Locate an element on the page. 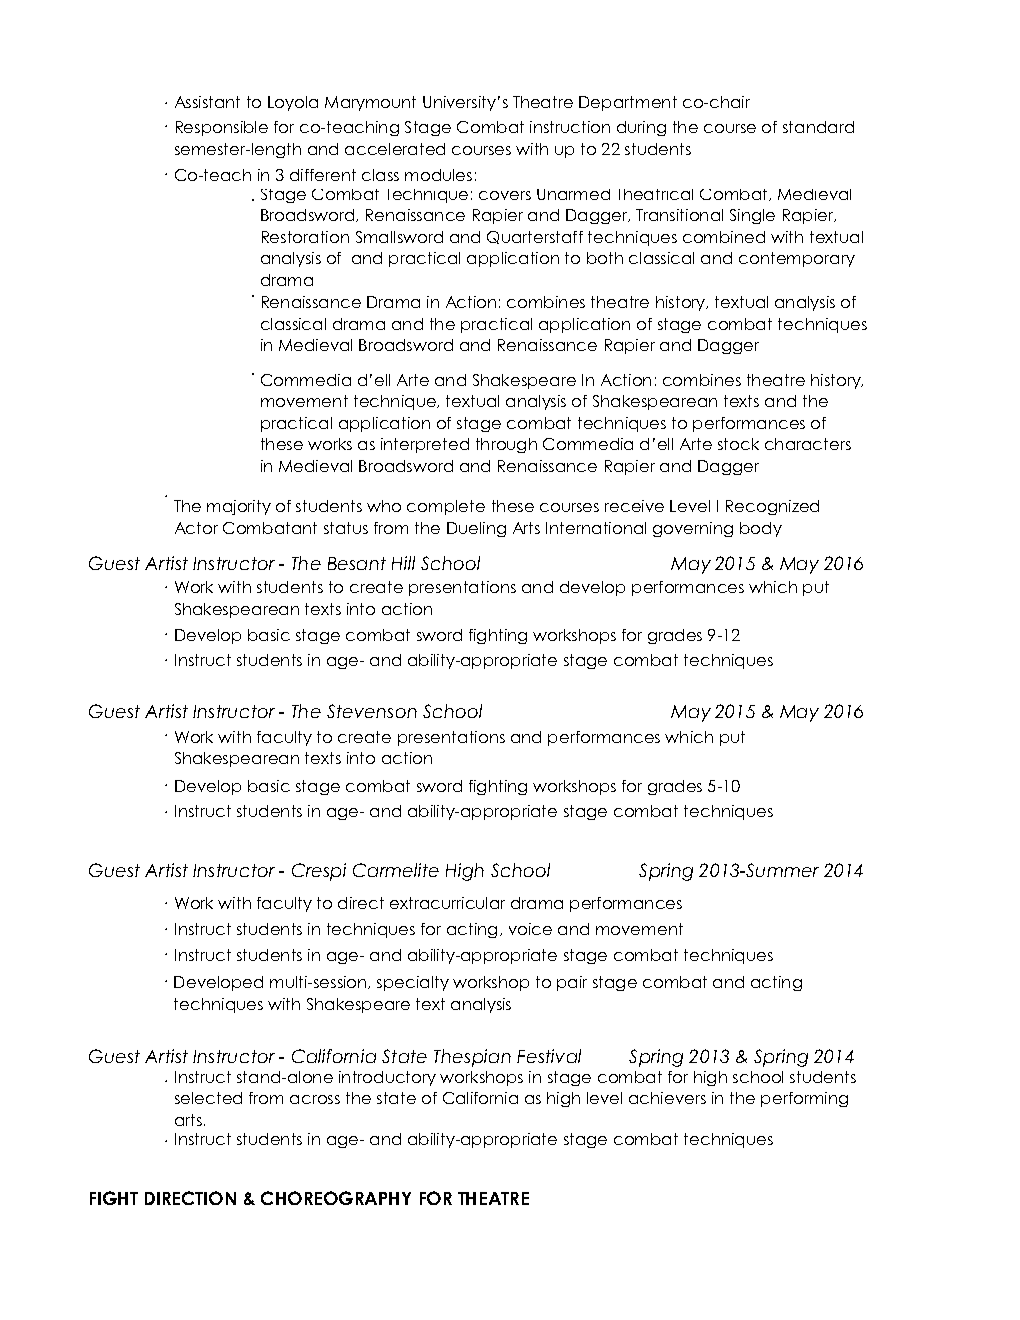 Image resolution: width=1020 pixels, height=1320 pixels. covers is located at coordinates (505, 195).
